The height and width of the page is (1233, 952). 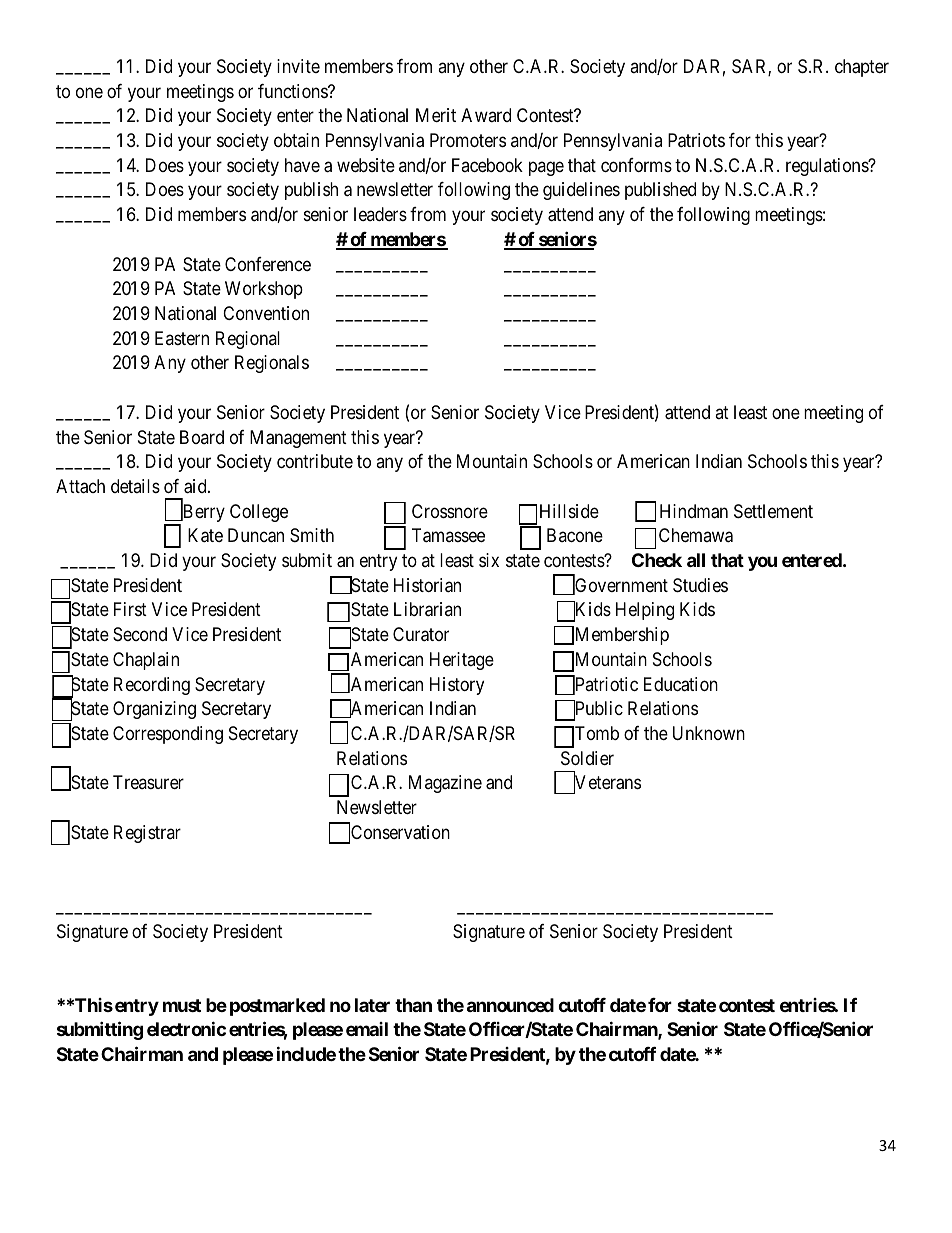 What do you see at coordinates (510, 1005) in the page?
I see `announced` at bounding box center [510, 1005].
